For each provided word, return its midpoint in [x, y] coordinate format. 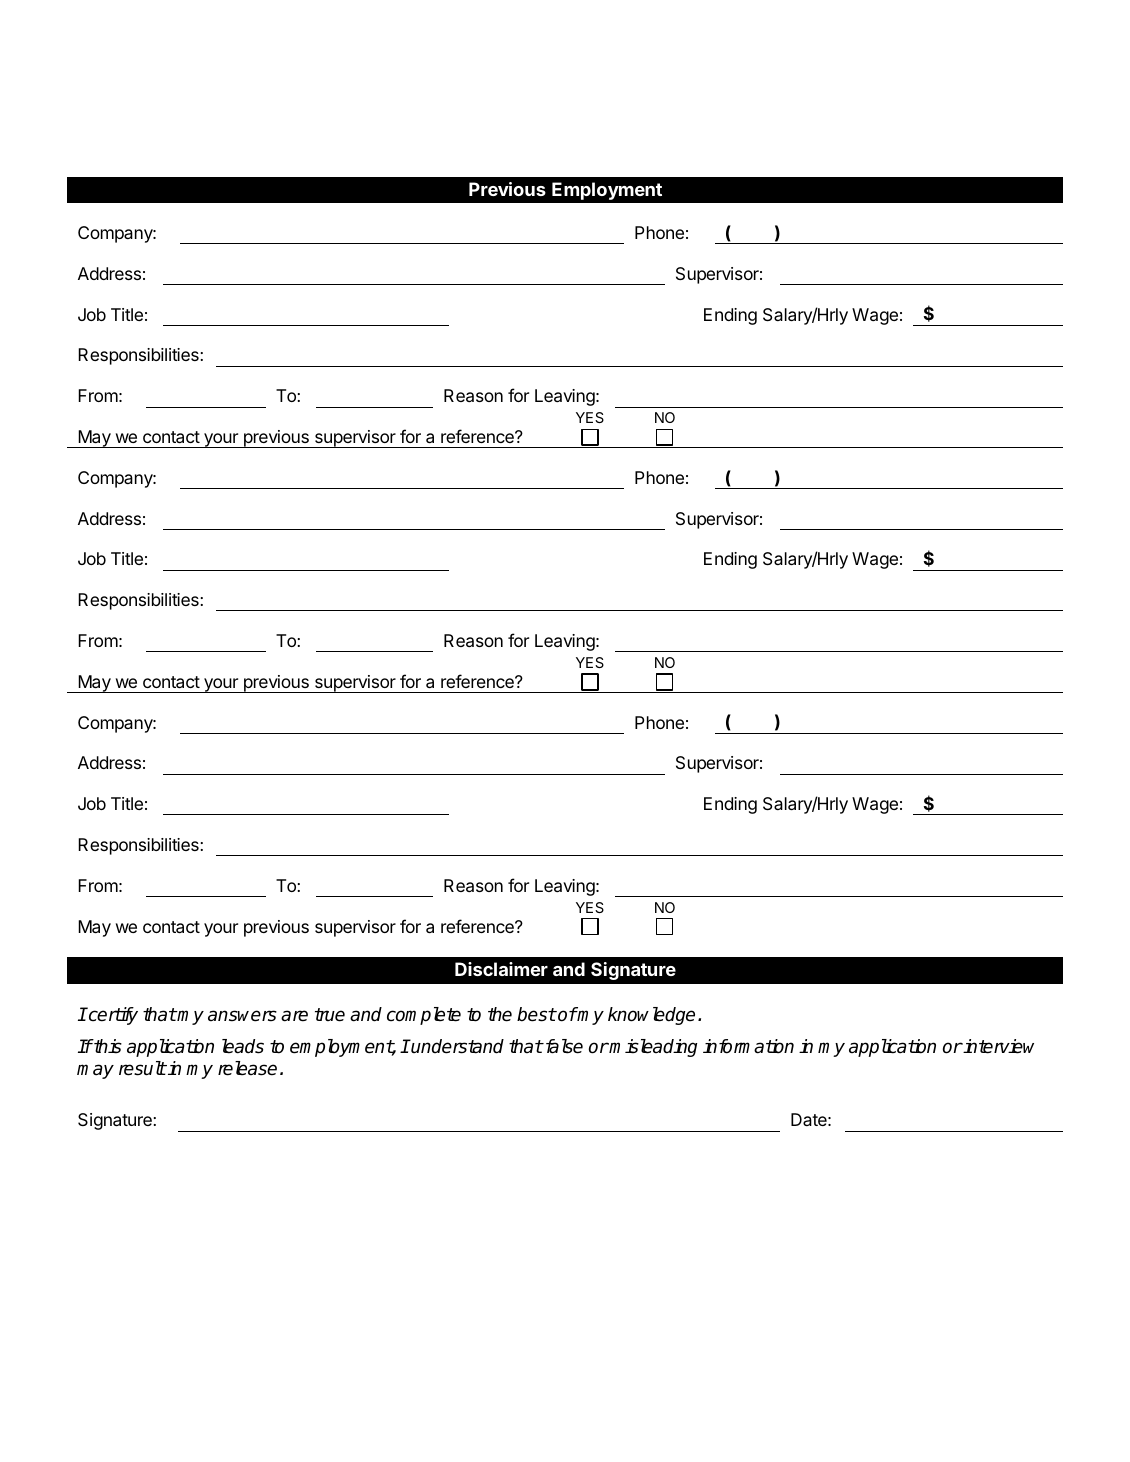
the [500, 1014]
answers [242, 1016]
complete [424, 1016]
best [536, 1014]
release [247, 1068]
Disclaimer [501, 969]
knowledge [651, 1016]
